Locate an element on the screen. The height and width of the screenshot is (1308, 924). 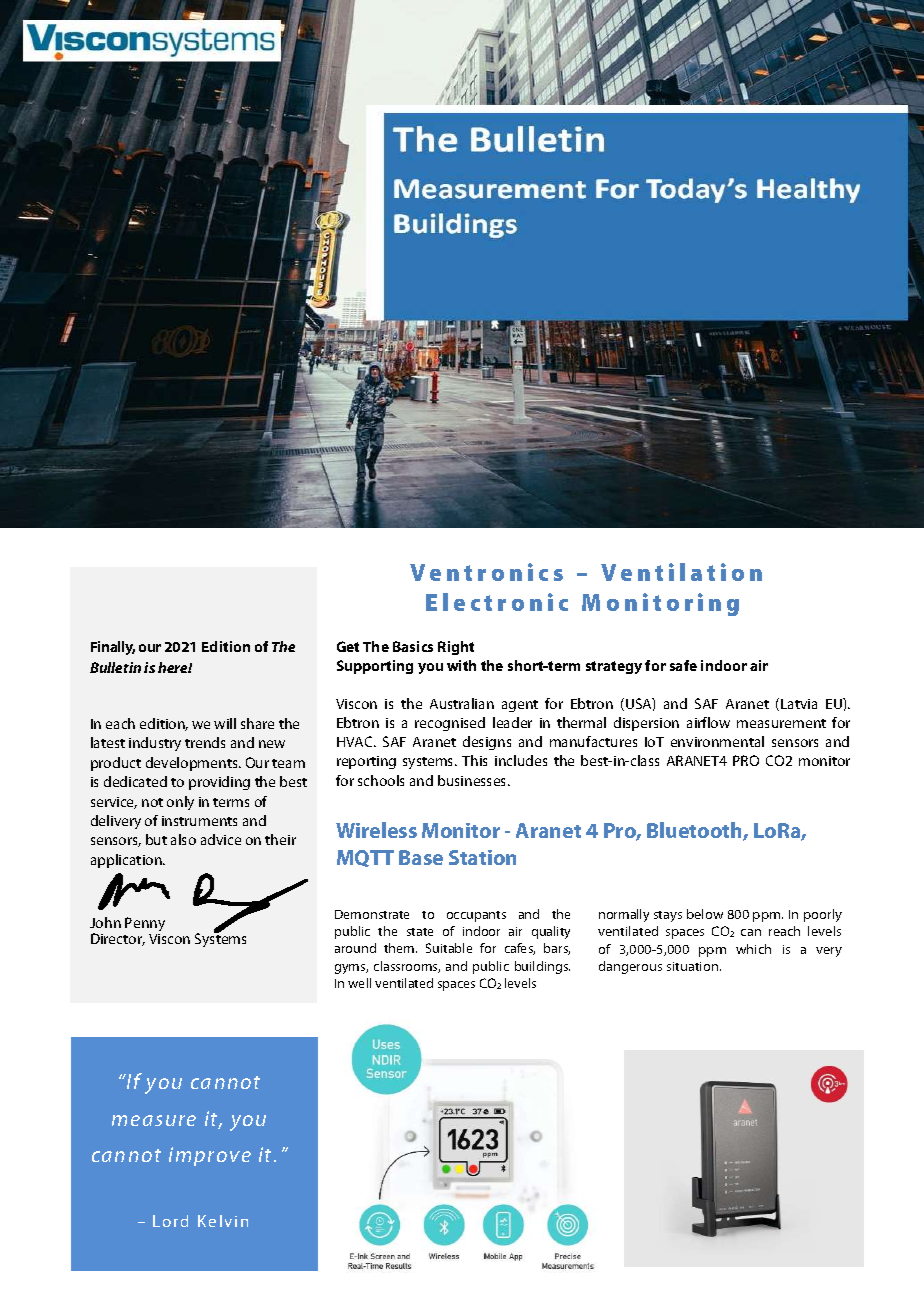
Suitable is located at coordinates (449, 948).
